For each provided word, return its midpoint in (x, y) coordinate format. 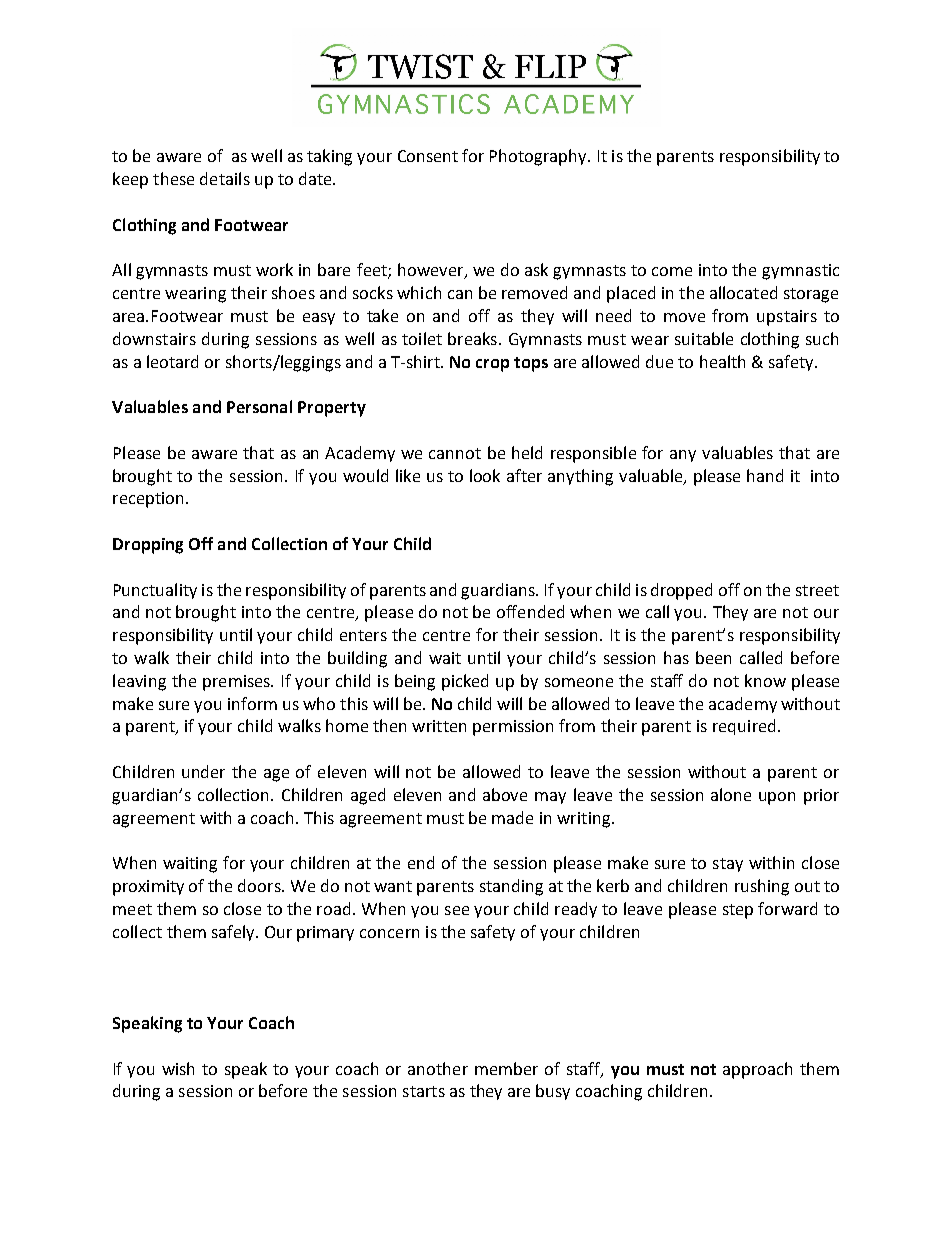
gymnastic (800, 272)
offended (530, 611)
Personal (259, 406)
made (512, 817)
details (225, 178)
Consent (428, 156)
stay (728, 865)
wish (178, 1068)
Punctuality (155, 591)
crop (492, 365)
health (722, 361)
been (713, 657)
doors (260, 885)
